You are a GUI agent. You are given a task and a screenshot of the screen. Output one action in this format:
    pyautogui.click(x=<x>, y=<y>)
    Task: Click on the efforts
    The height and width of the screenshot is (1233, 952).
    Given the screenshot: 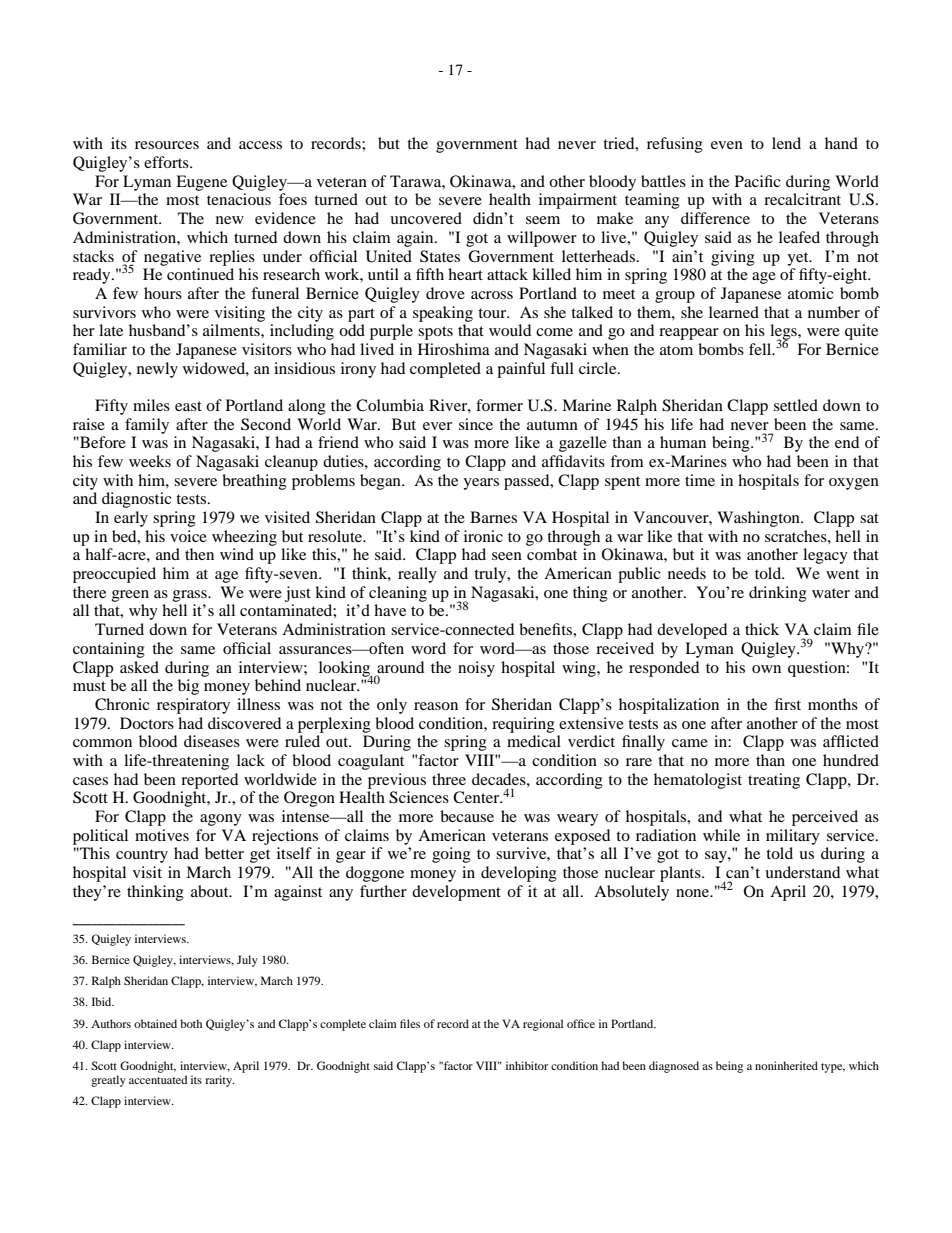 What is the action you would take?
    pyautogui.click(x=167, y=162)
